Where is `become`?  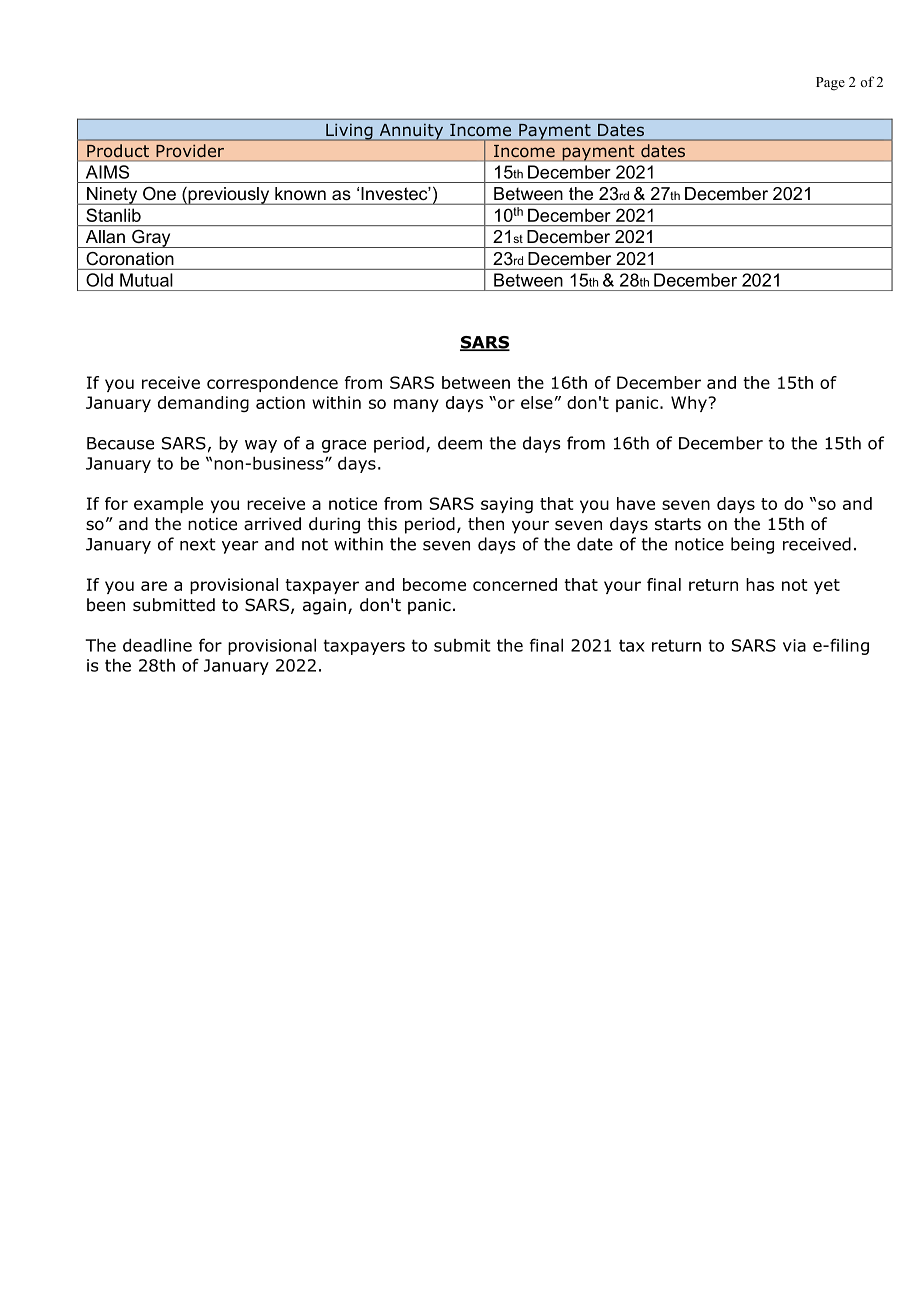 become is located at coordinates (434, 584).
